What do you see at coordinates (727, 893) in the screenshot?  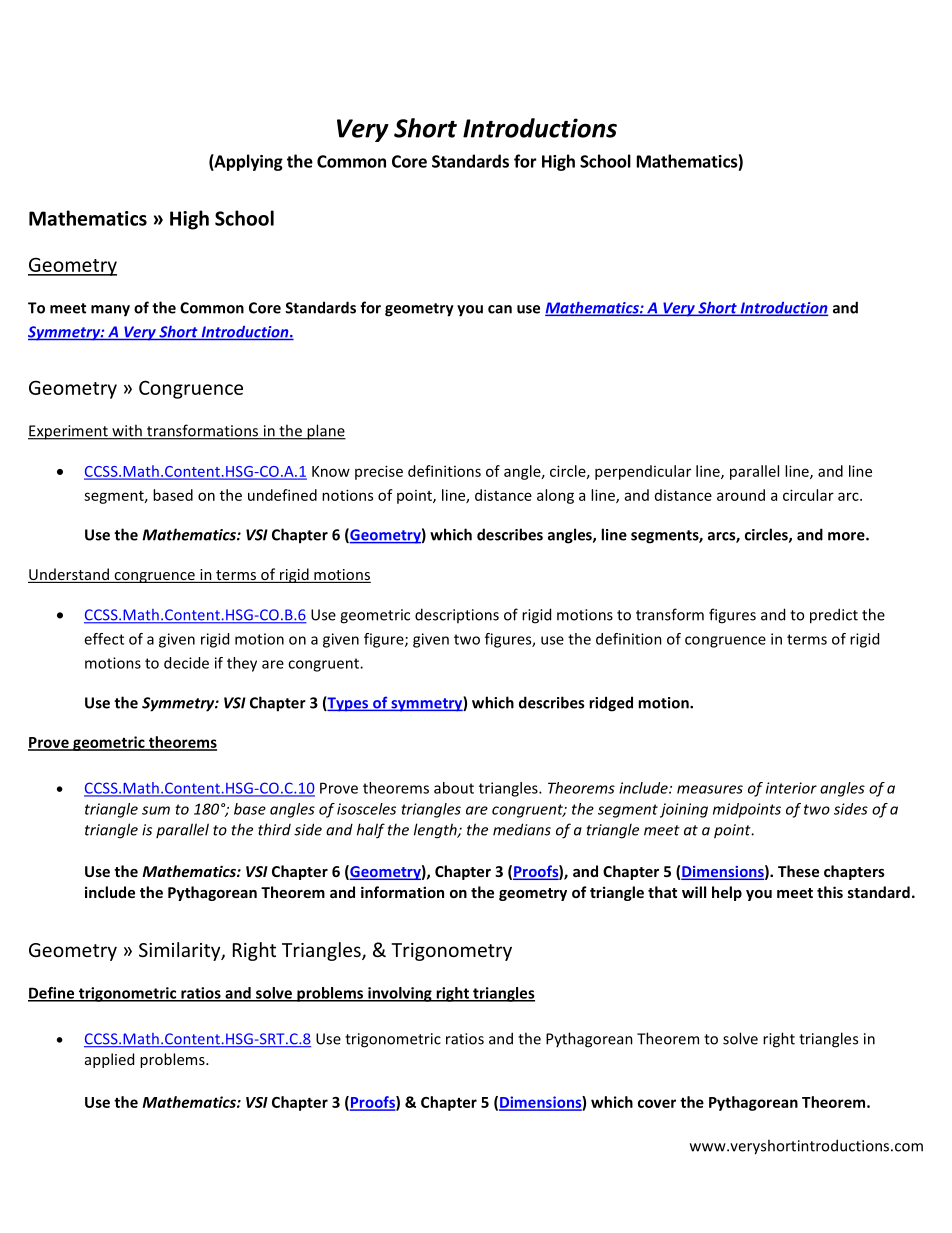 I see `help` at bounding box center [727, 893].
